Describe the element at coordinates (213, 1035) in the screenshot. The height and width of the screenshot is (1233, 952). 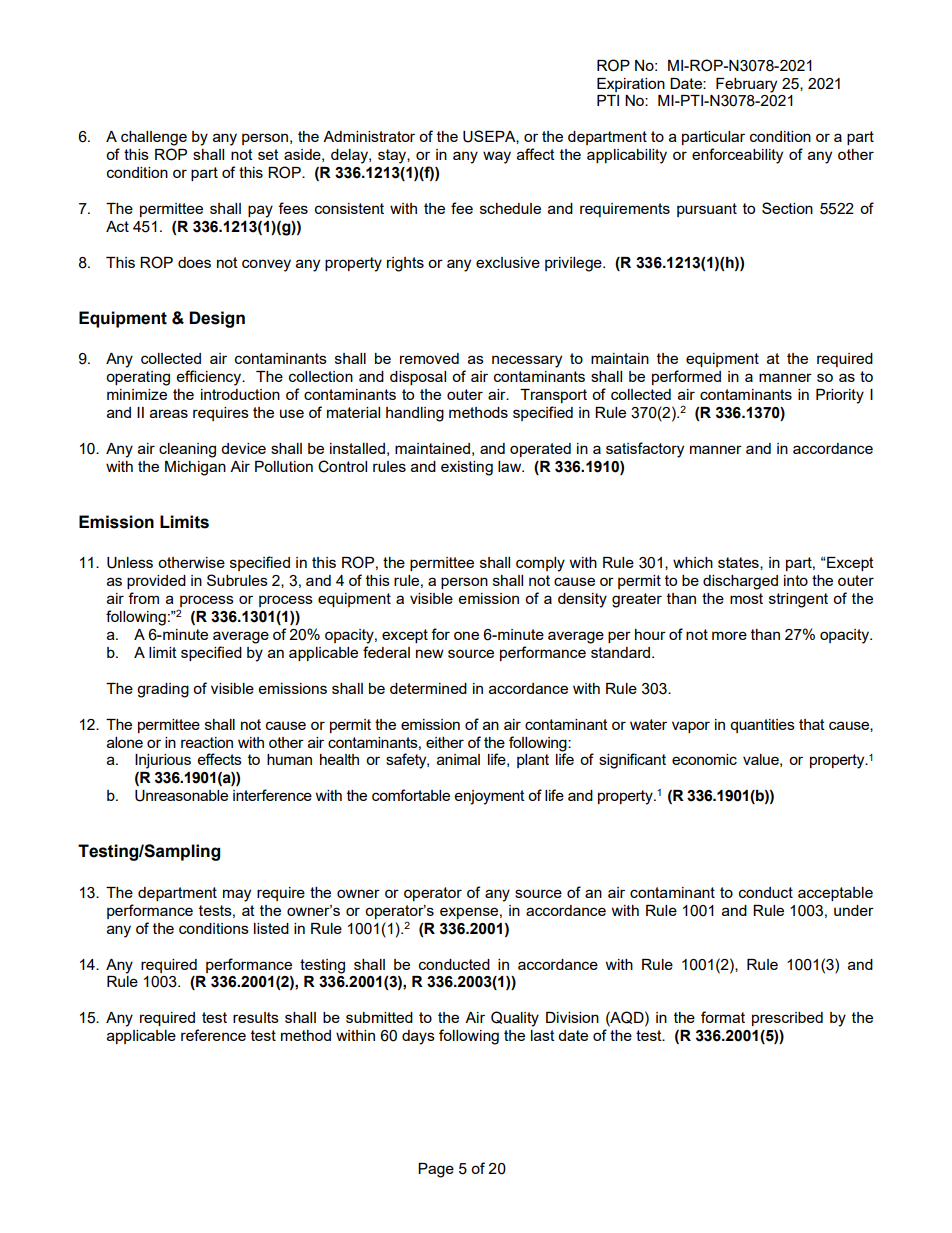
I see `reference` at that location.
